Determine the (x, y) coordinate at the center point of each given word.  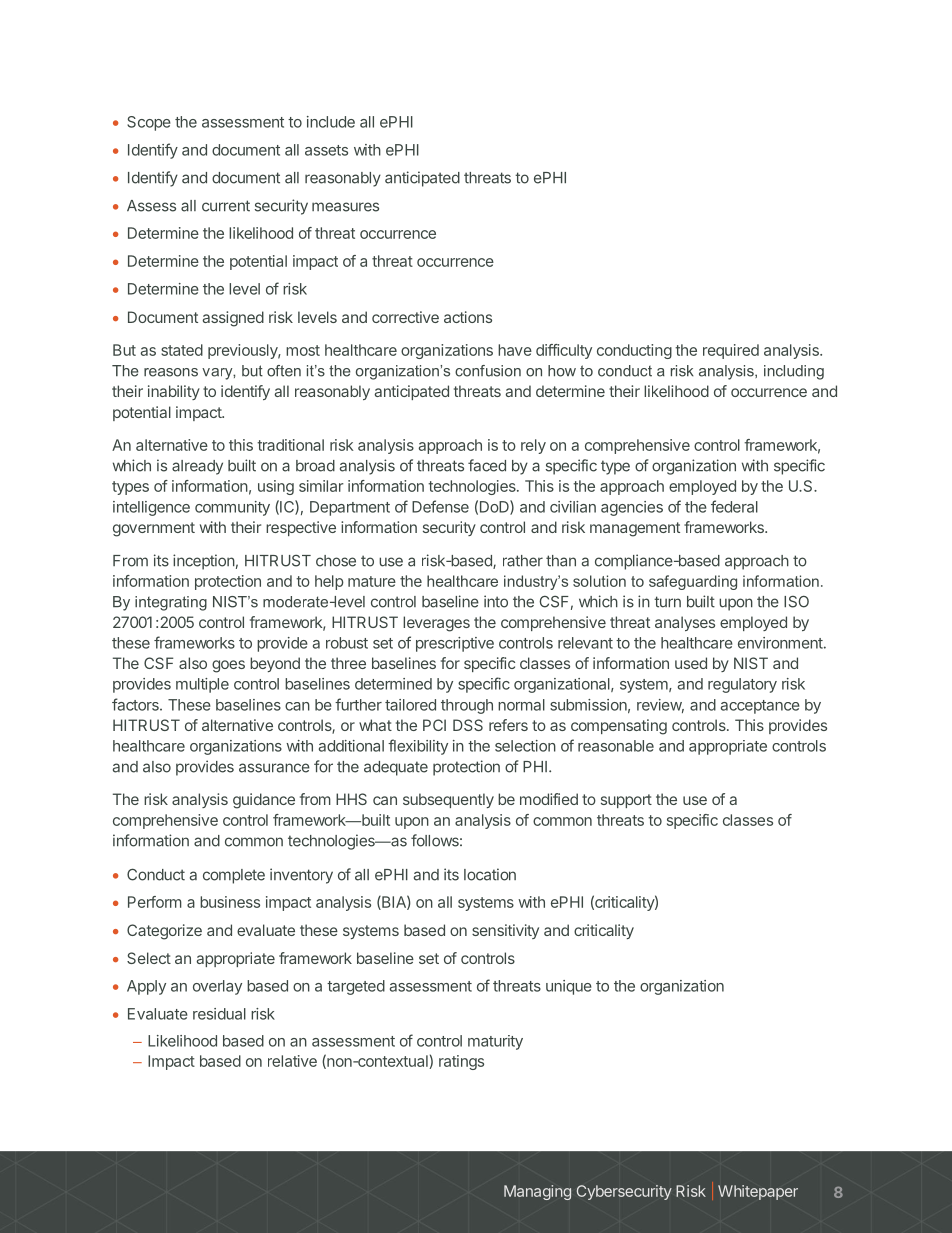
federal (734, 506)
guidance (264, 801)
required (731, 351)
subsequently (448, 800)
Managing (537, 1192)
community (232, 508)
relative (292, 1061)
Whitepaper (758, 1192)
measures (345, 207)
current (226, 206)
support (626, 801)
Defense (440, 506)
